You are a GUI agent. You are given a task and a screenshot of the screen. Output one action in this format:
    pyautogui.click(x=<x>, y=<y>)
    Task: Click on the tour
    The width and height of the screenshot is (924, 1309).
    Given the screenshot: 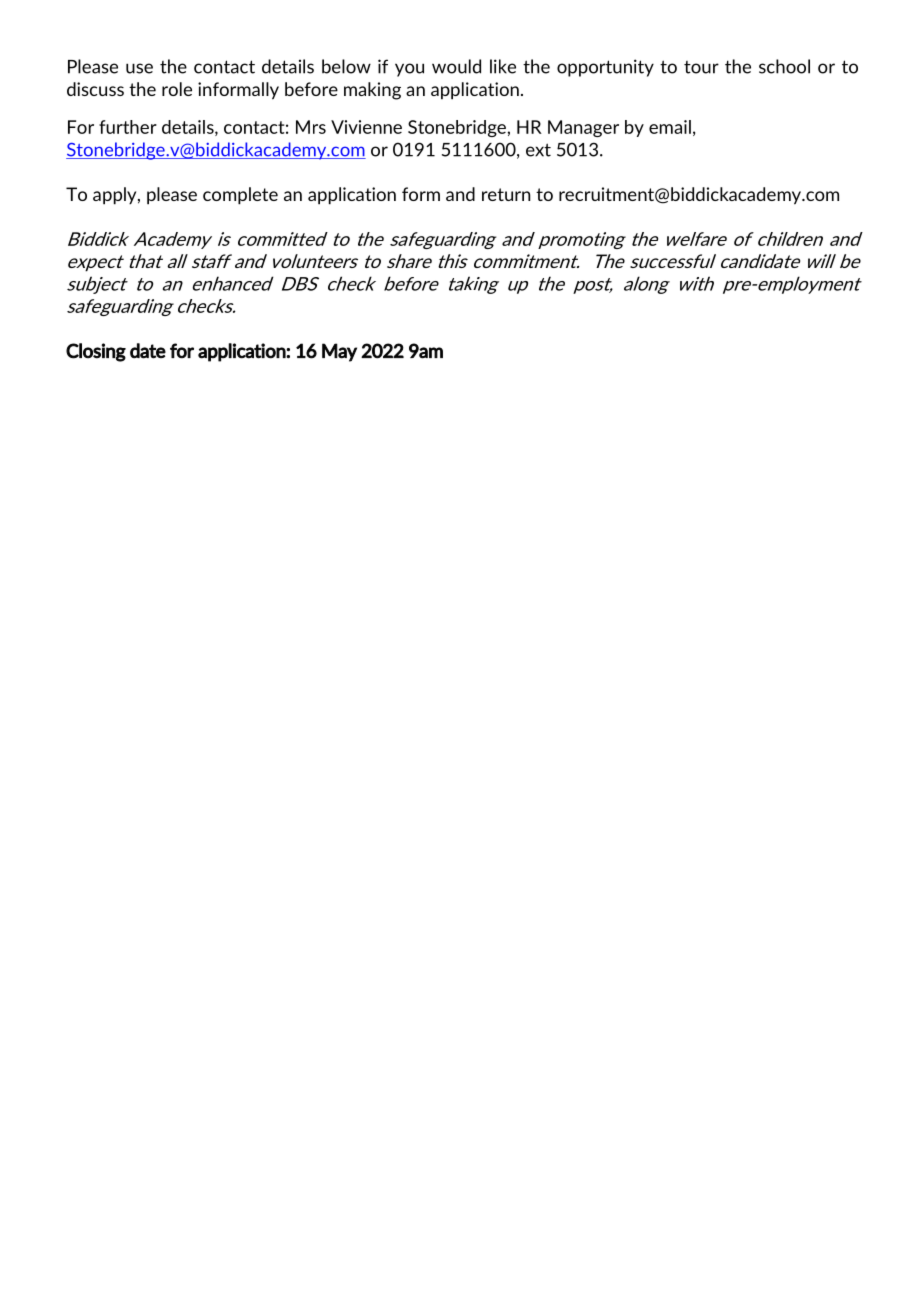 What is the action you would take?
    pyautogui.click(x=701, y=67)
